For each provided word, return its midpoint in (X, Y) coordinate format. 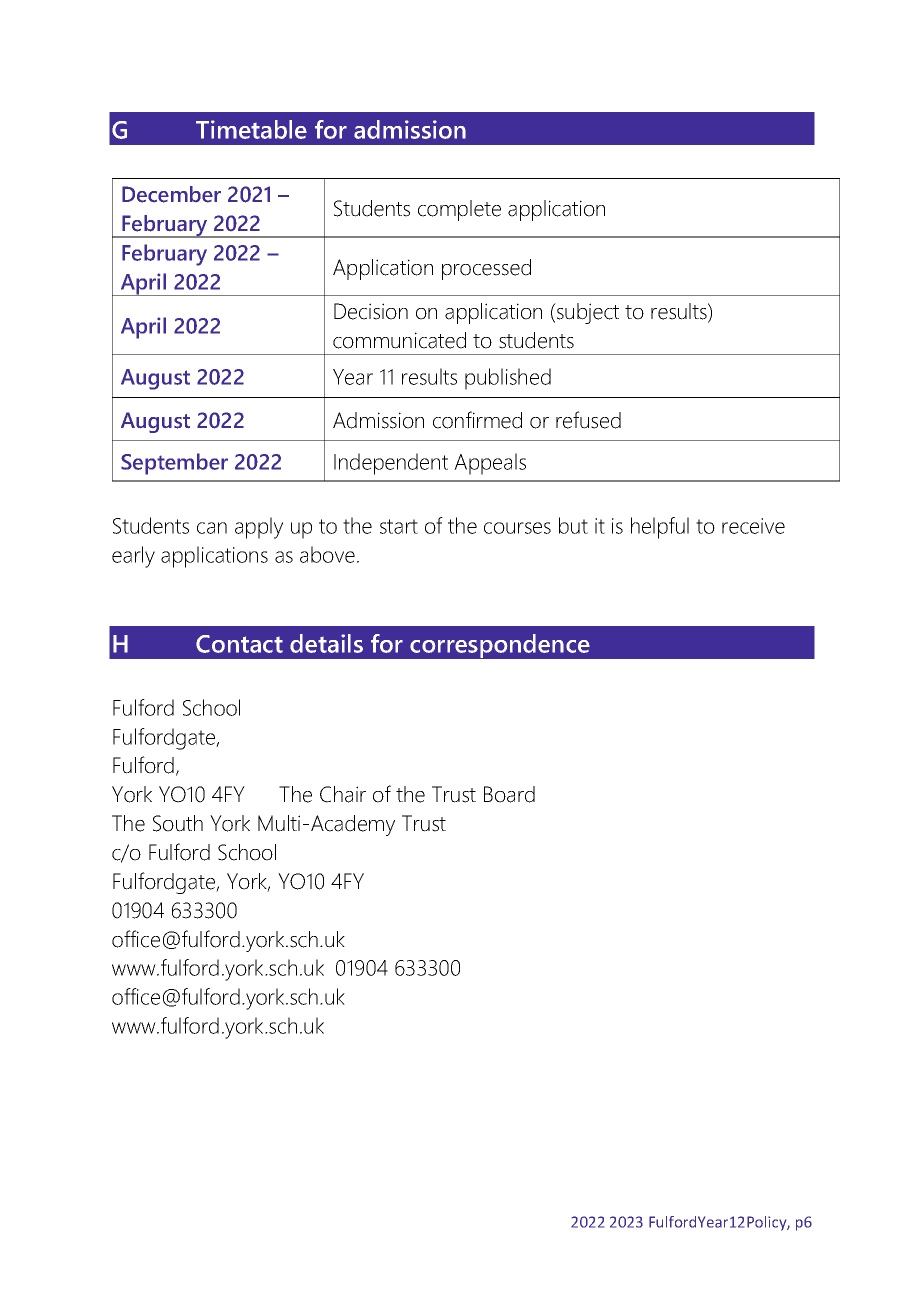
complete (459, 210)
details (326, 643)
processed (486, 269)
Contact (239, 644)
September (174, 464)
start (399, 526)
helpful (660, 528)
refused (588, 420)
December (171, 194)
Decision (371, 311)
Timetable (251, 129)
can (212, 528)
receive (753, 526)
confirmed (477, 420)
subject (587, 313)
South (178, 823)
